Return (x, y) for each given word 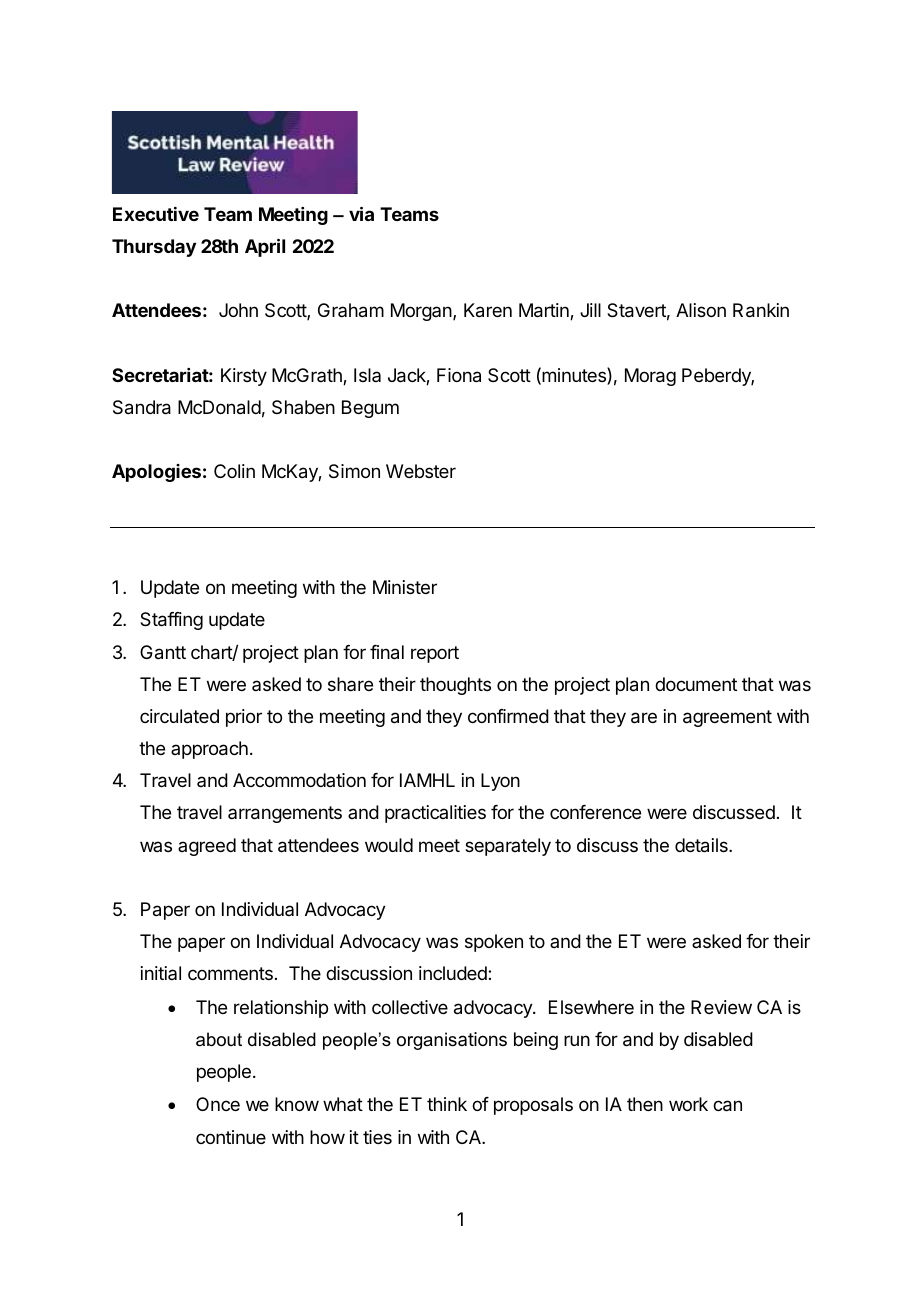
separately (508, 847)
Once (218, 1104)
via (361, 213)
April (265, 247)
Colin (234, 471)
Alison (701, 310)
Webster (421, 471)
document (696, 684)
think (447, 1104)
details (702, 845)
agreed (207, 847)
